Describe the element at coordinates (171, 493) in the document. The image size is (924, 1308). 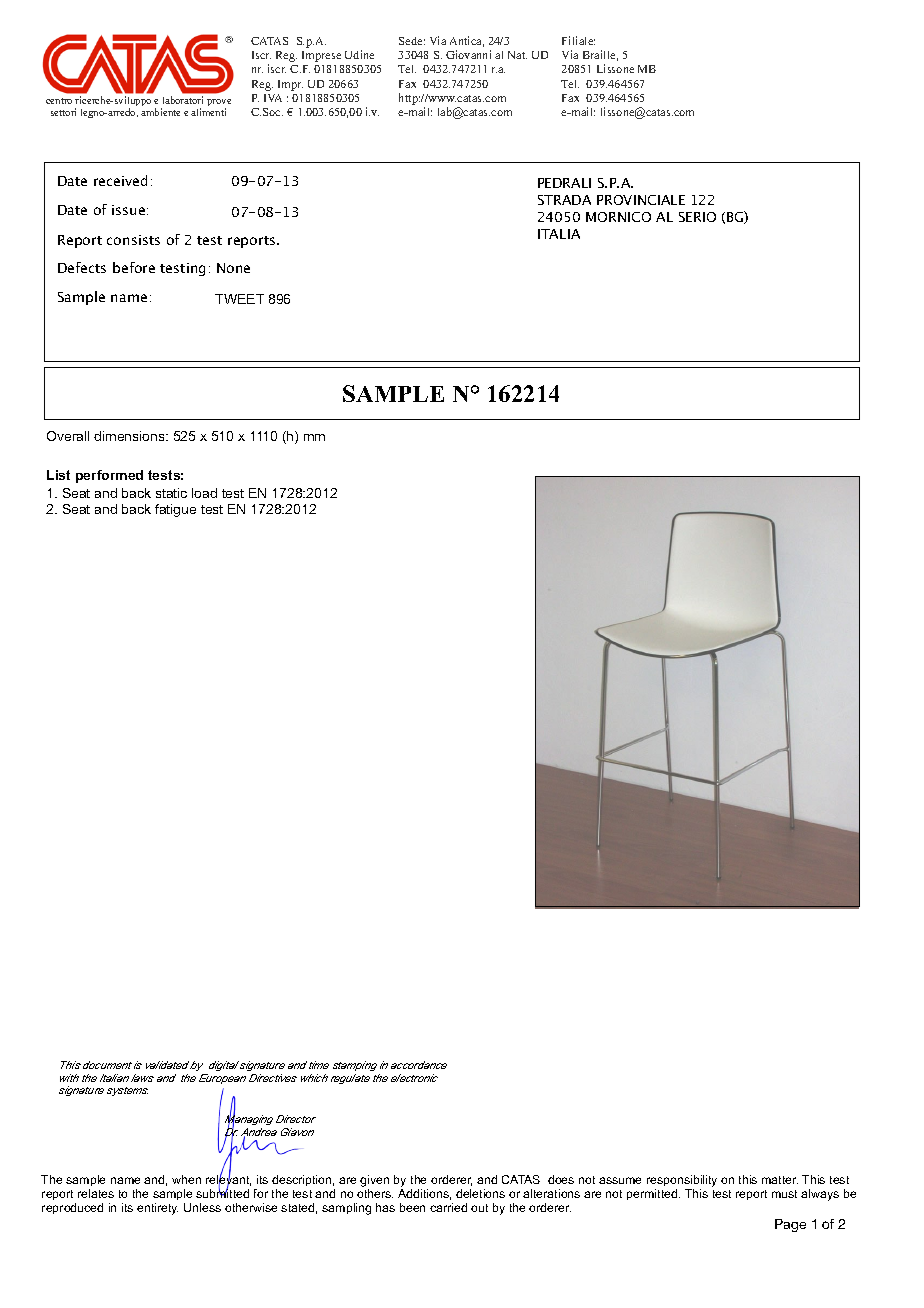
I see `static` at that location.
